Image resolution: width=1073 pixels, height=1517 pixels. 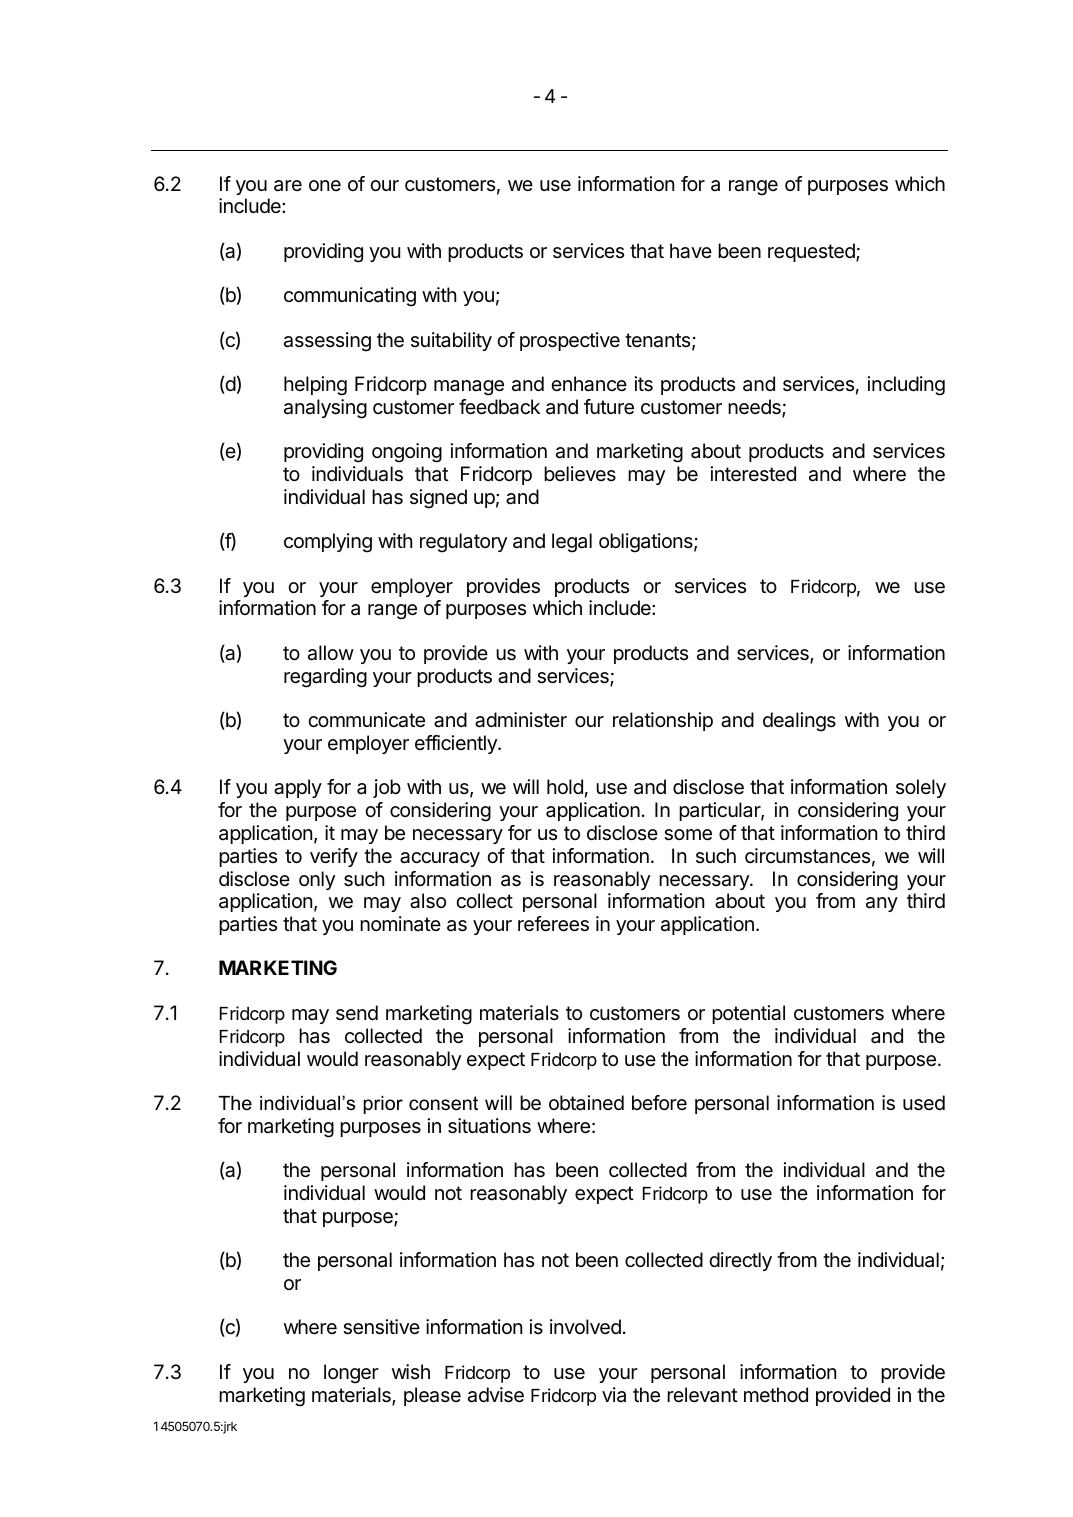 I want to click on have, so click(x=691, y=251).
